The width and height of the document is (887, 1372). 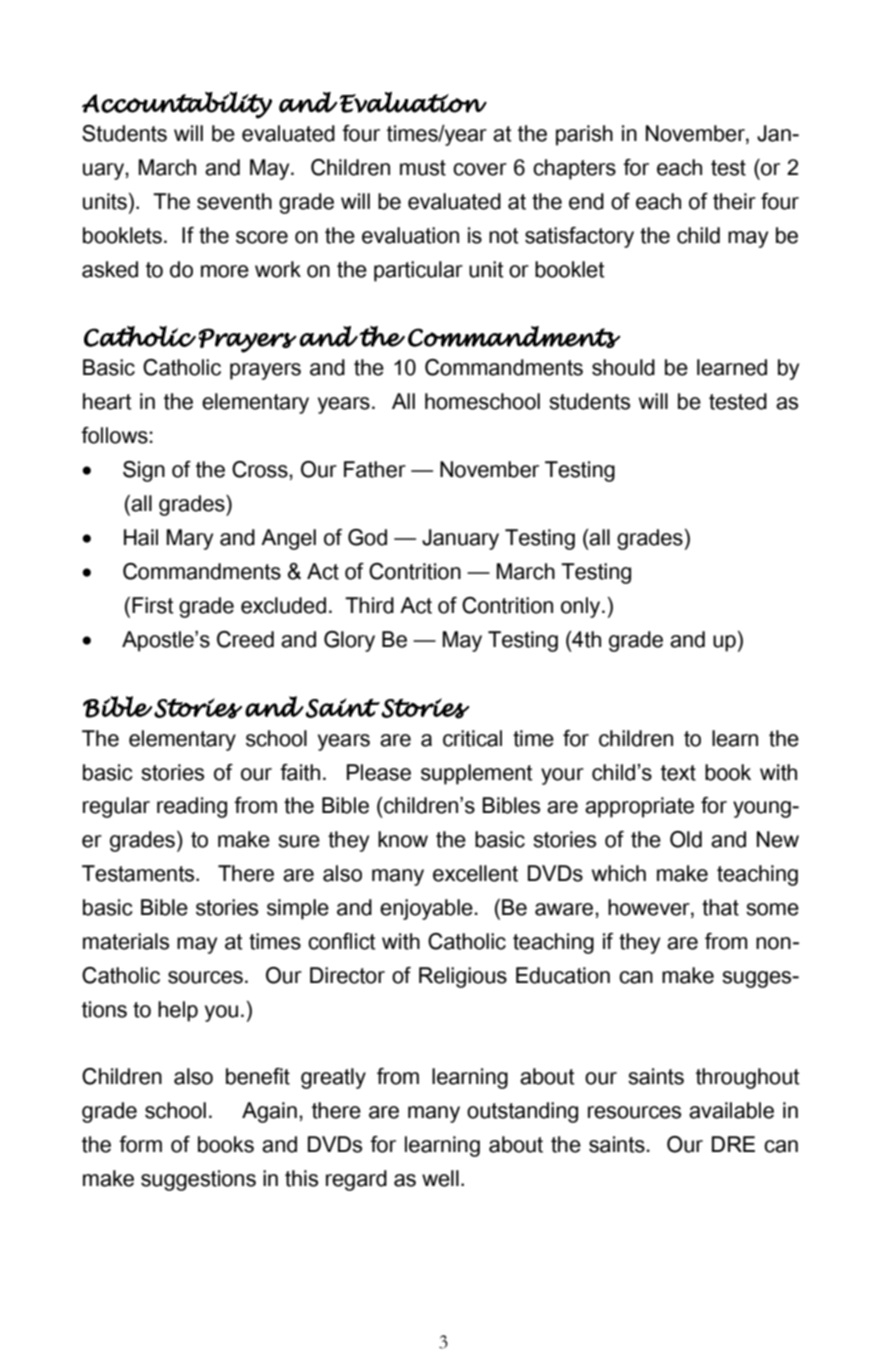 I want to click on only, so click(x=582, y=607).
